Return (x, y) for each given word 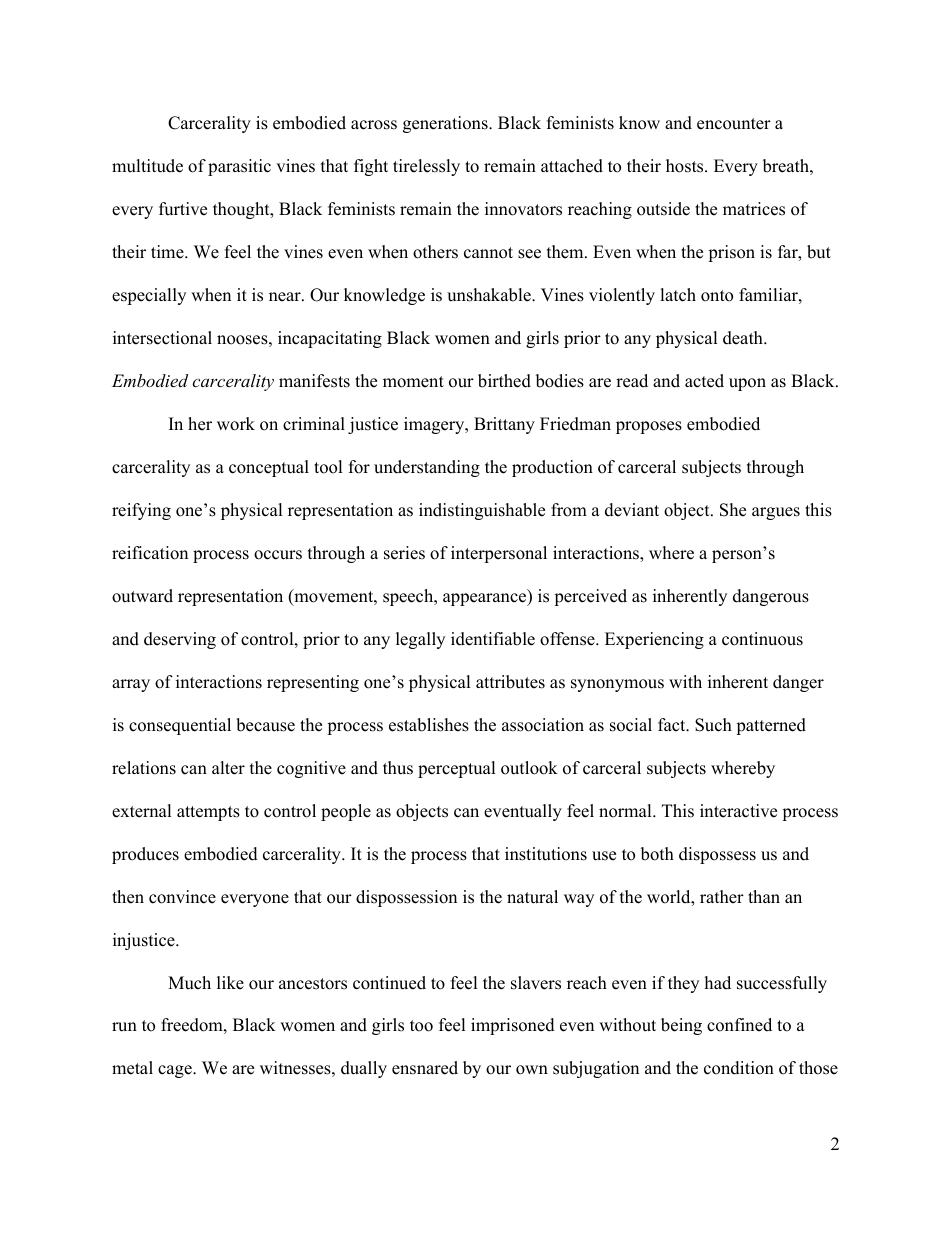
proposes (649, 427)
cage (176, 1071)
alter (228, 768)
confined (739, 1025)
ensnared (425, 1068)
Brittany (504, 425)
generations (446, 124)
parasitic (239, 167)
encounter (734, 124)
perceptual (457, 769)
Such (713, 725)
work (236, 424)
